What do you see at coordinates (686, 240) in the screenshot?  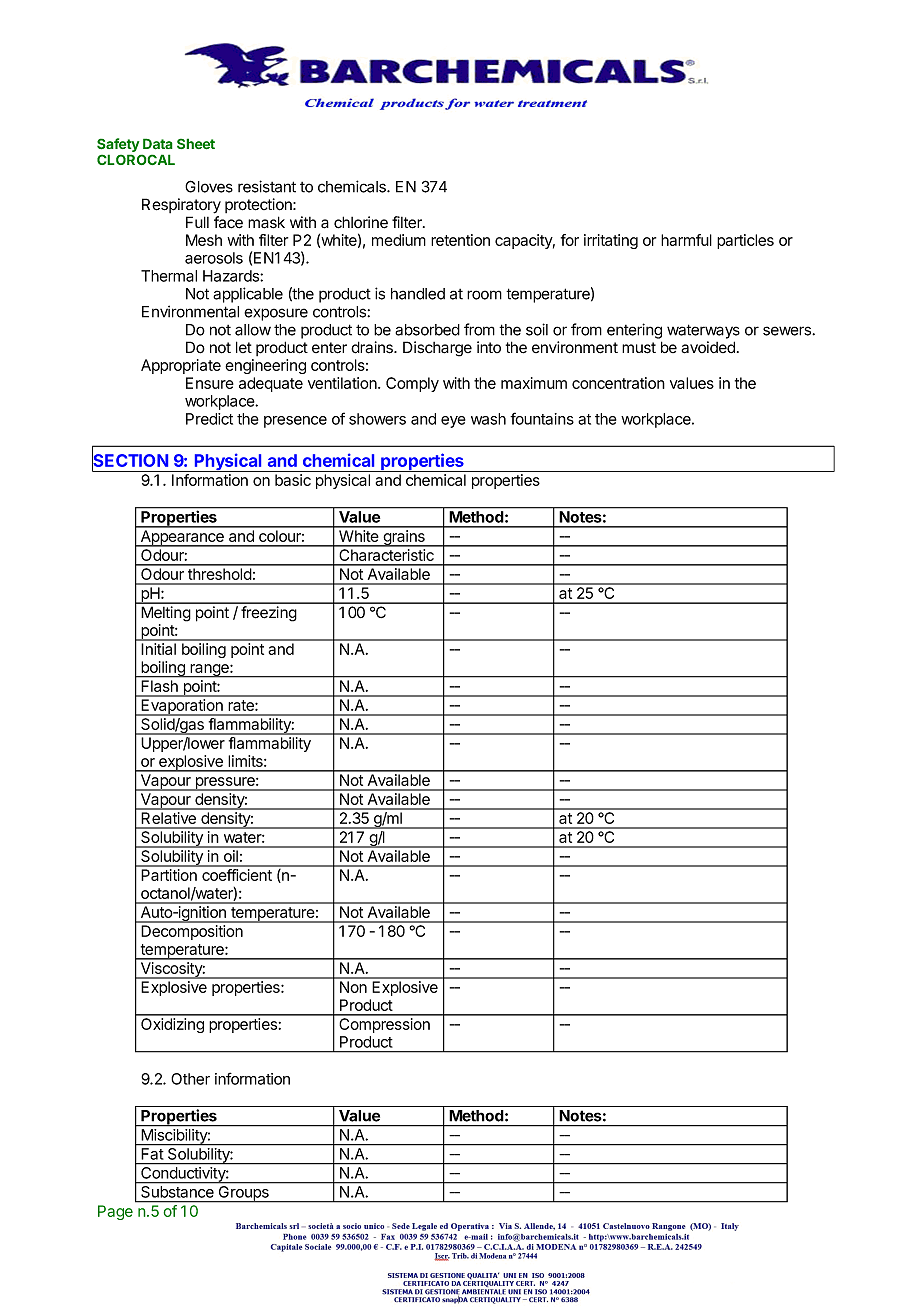 I see `harmful` at bounding box center [686, 240].
